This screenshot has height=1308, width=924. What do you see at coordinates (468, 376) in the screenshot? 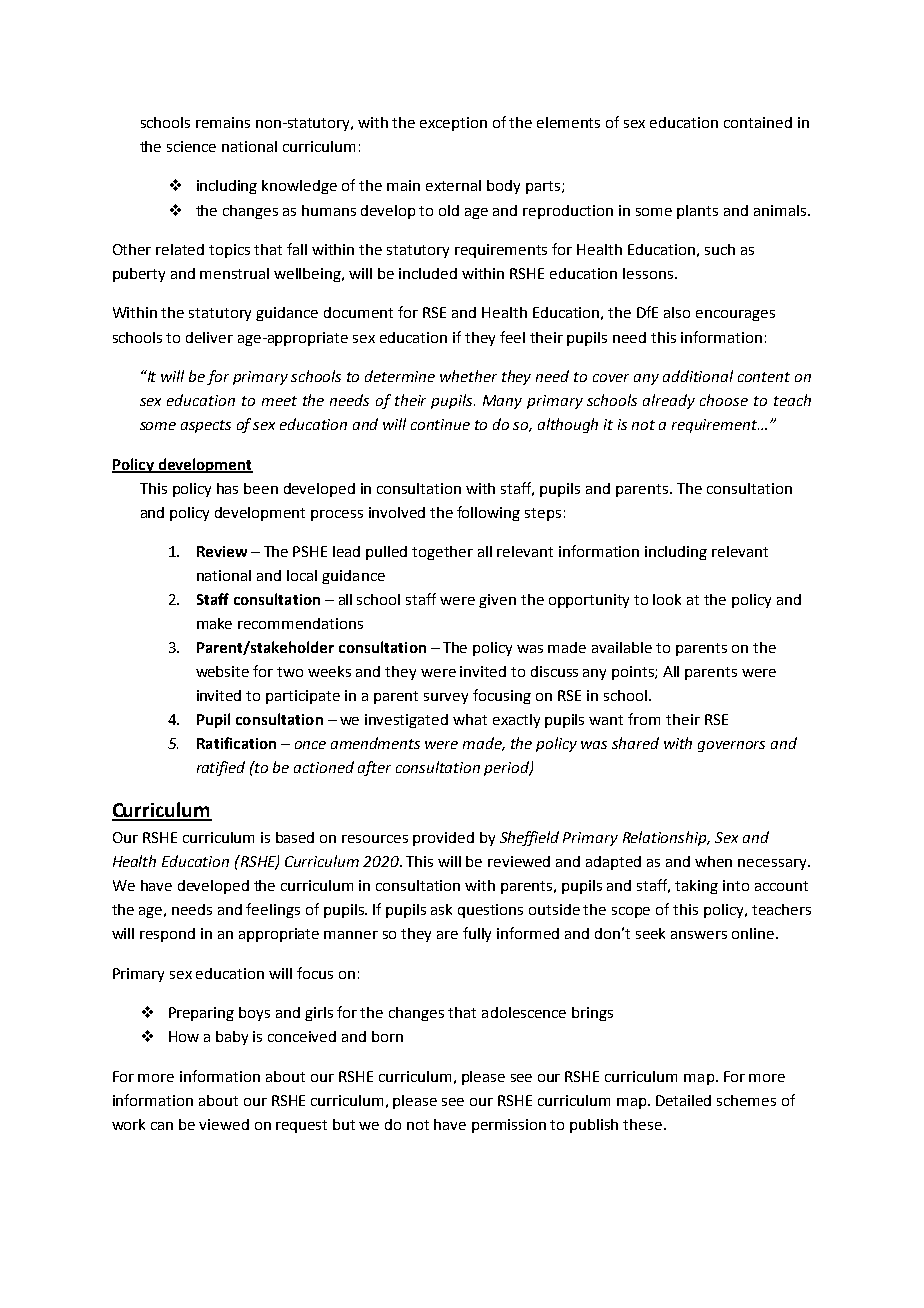
I see `whether` at bounding box center [468, 376].
